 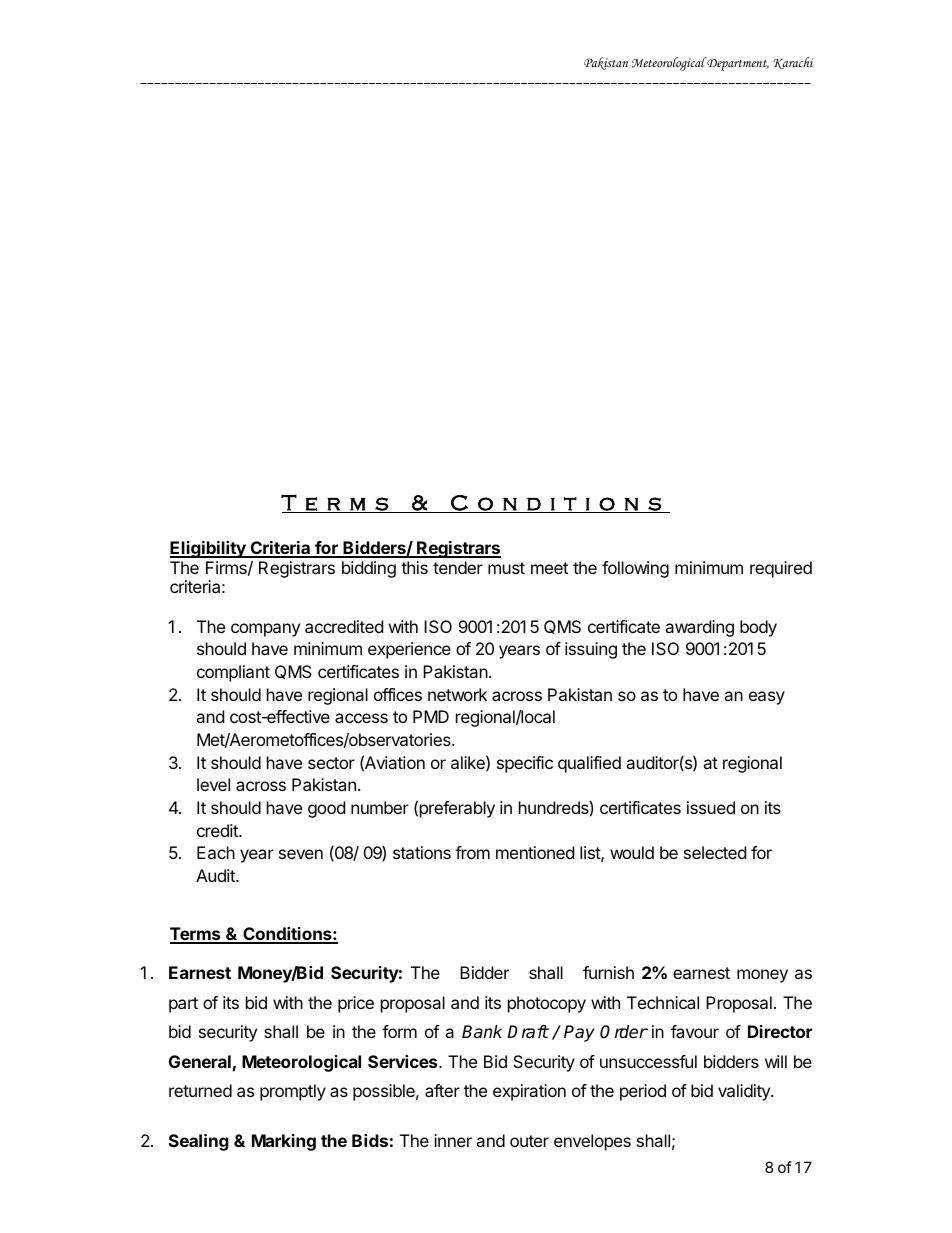 I want to click on company, so click(x=265, y=630).
